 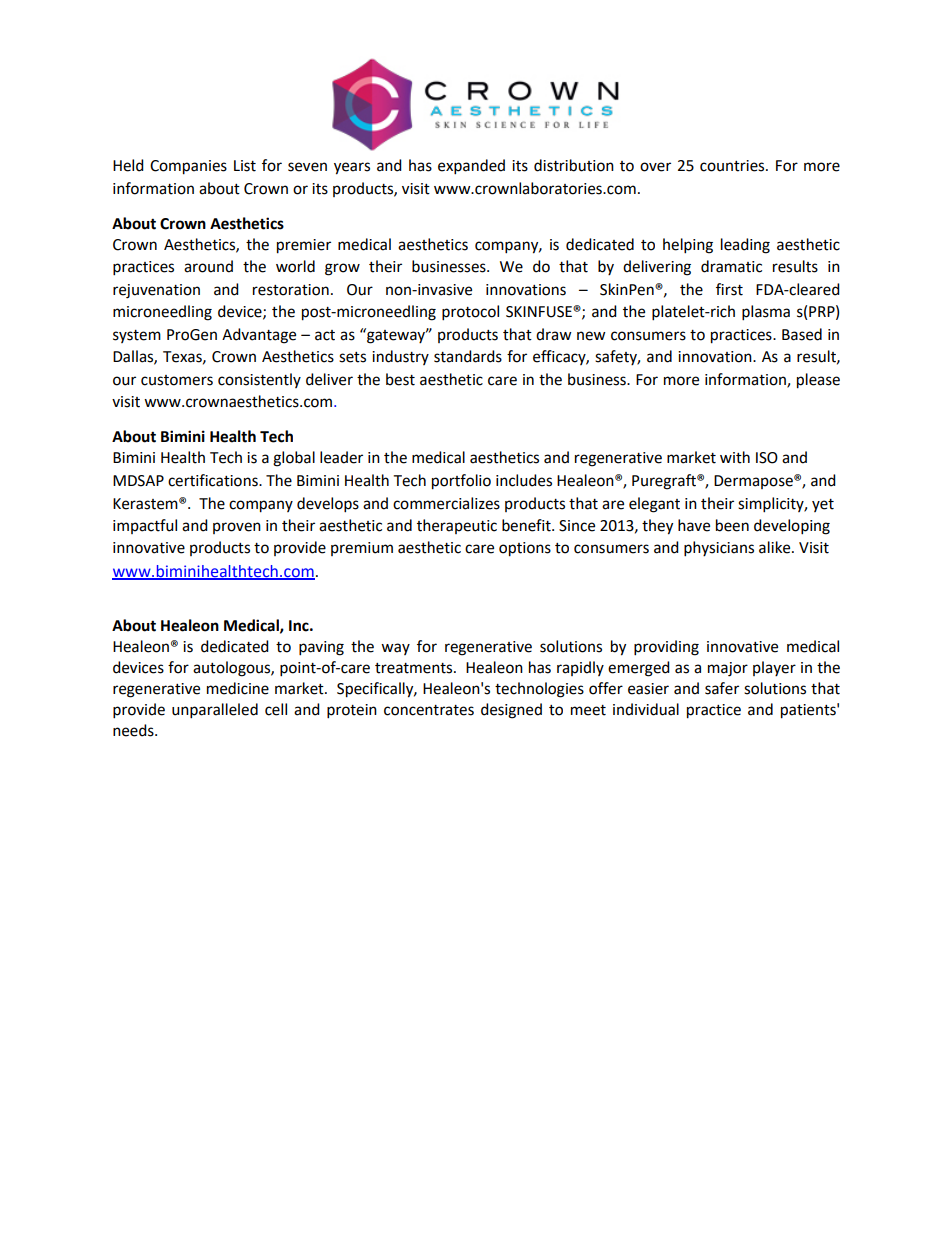 What do you see at coordinates (471, 167) in the screenshot?
I see `expanded` at bounding box center [471, 167].
